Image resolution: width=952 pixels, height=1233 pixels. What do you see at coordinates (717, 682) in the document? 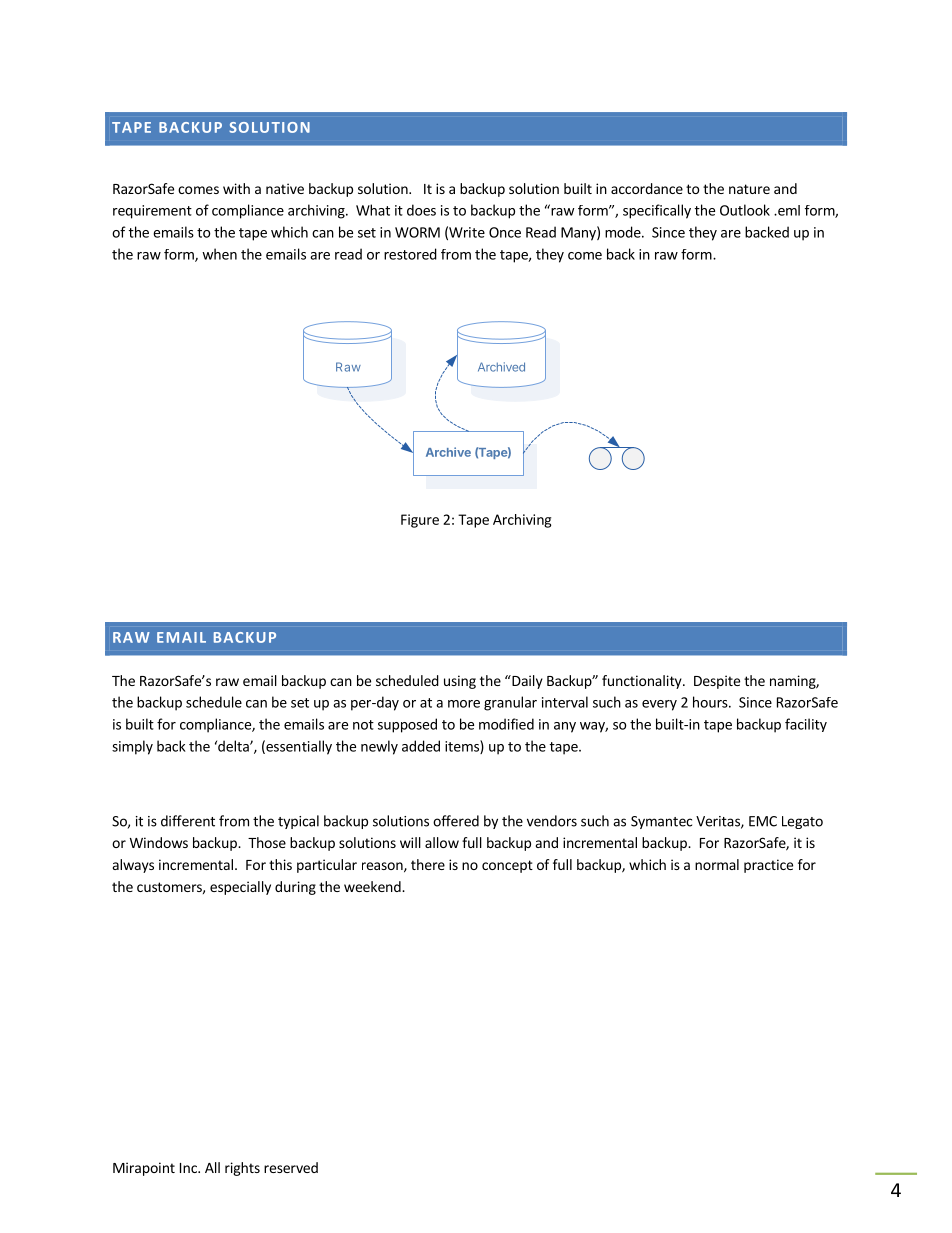
I see `Despite` at bounding box center [717, 682].
